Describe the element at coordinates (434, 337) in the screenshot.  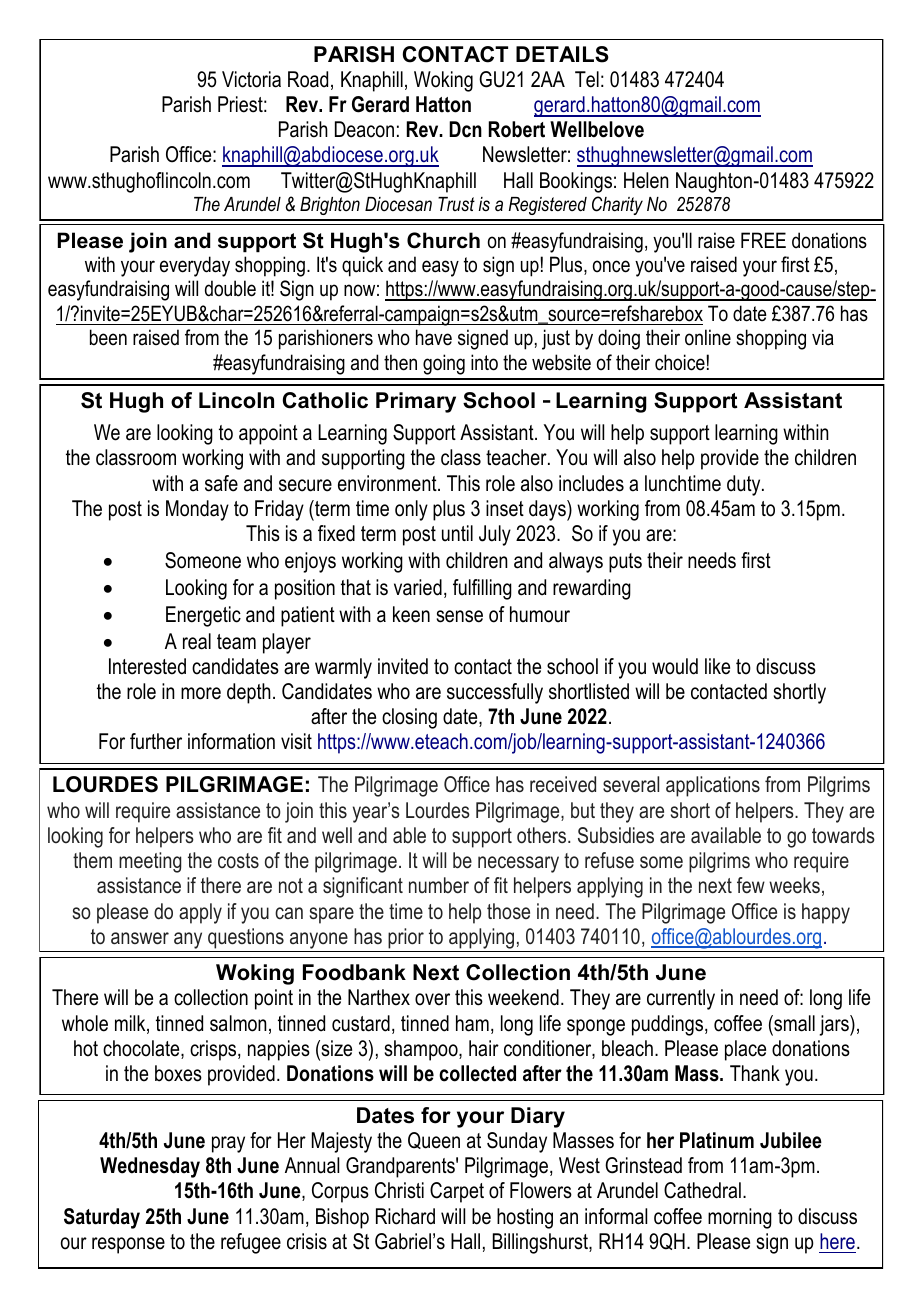
I see `have` at that location.
